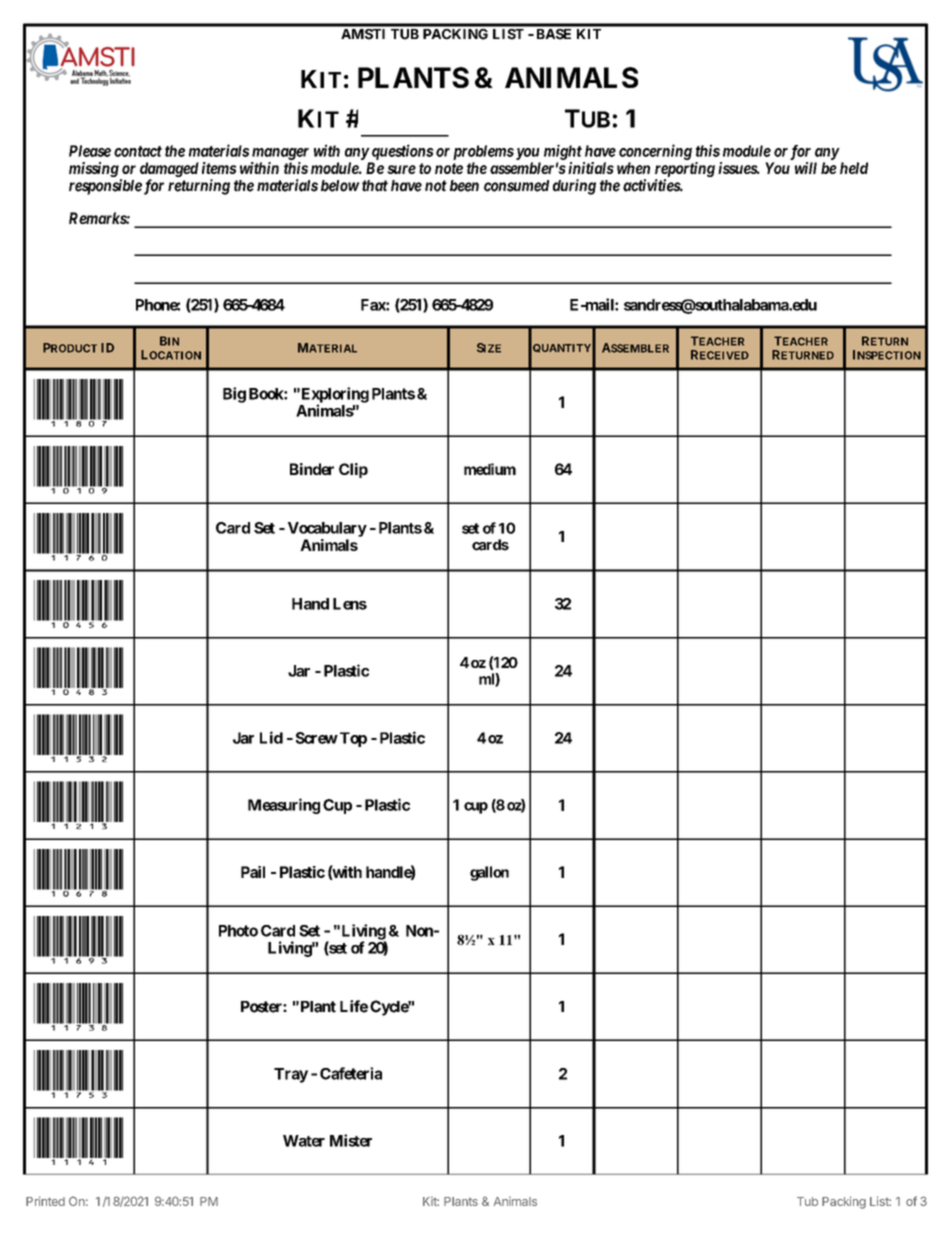  What do you see at coordinates (351, 1140) in the document?
I see `Mister` at bounding box center [351, 1140].
